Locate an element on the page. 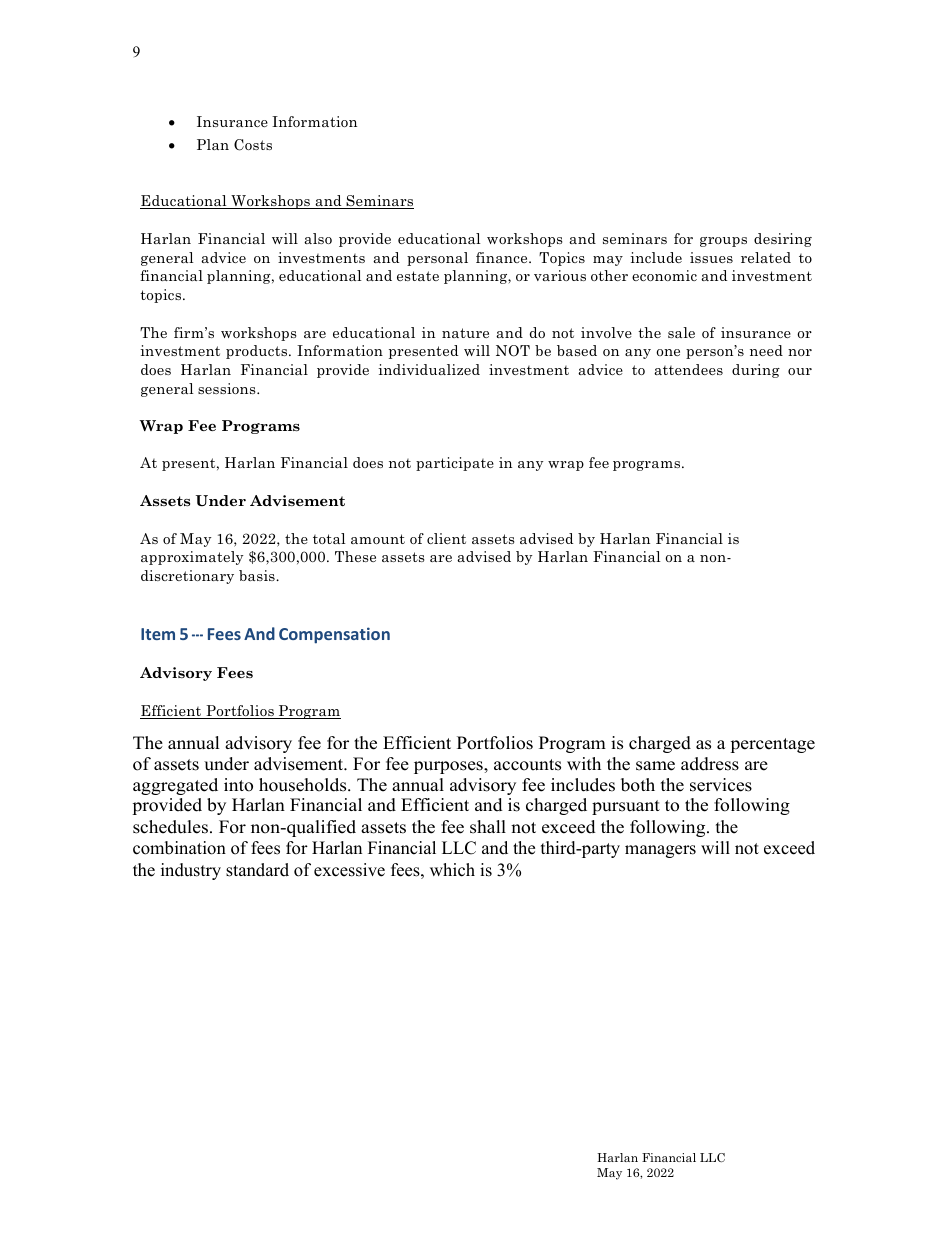 The height and width of the document is (1233, 952). Costs is located at coordinates (253, 145).
